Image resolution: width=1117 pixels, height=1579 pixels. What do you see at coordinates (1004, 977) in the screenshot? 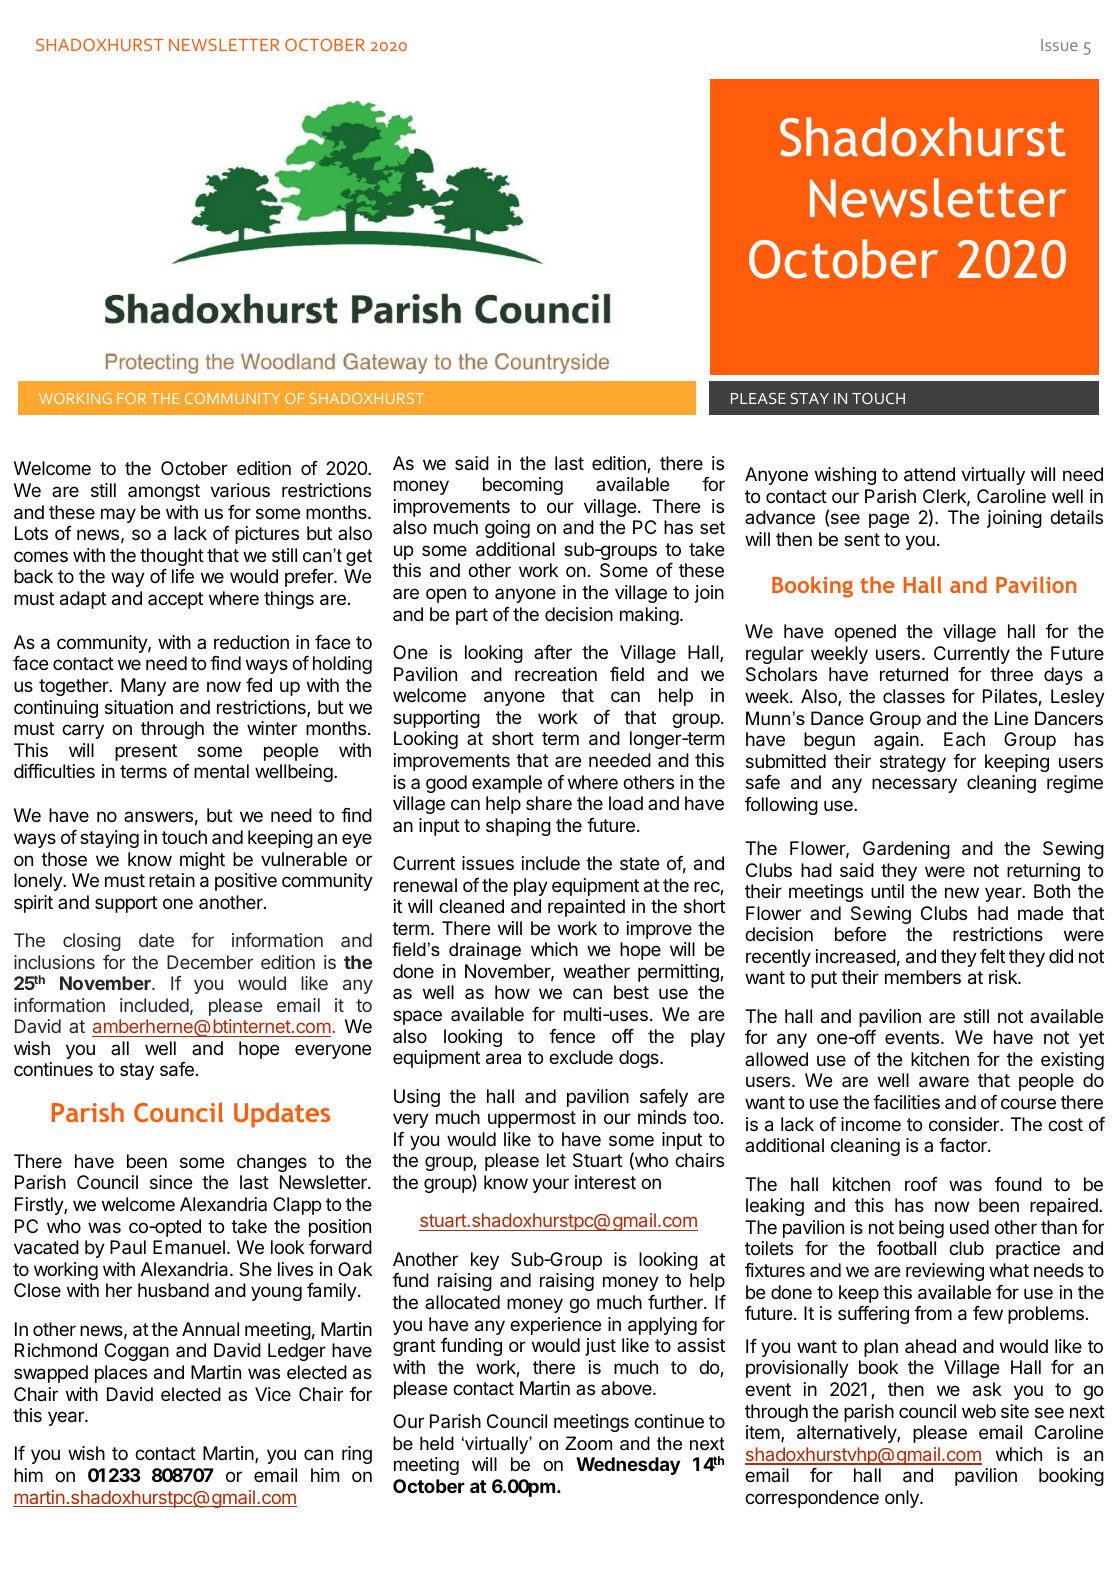
I see `risk` at bounding box center [1004, 977].
